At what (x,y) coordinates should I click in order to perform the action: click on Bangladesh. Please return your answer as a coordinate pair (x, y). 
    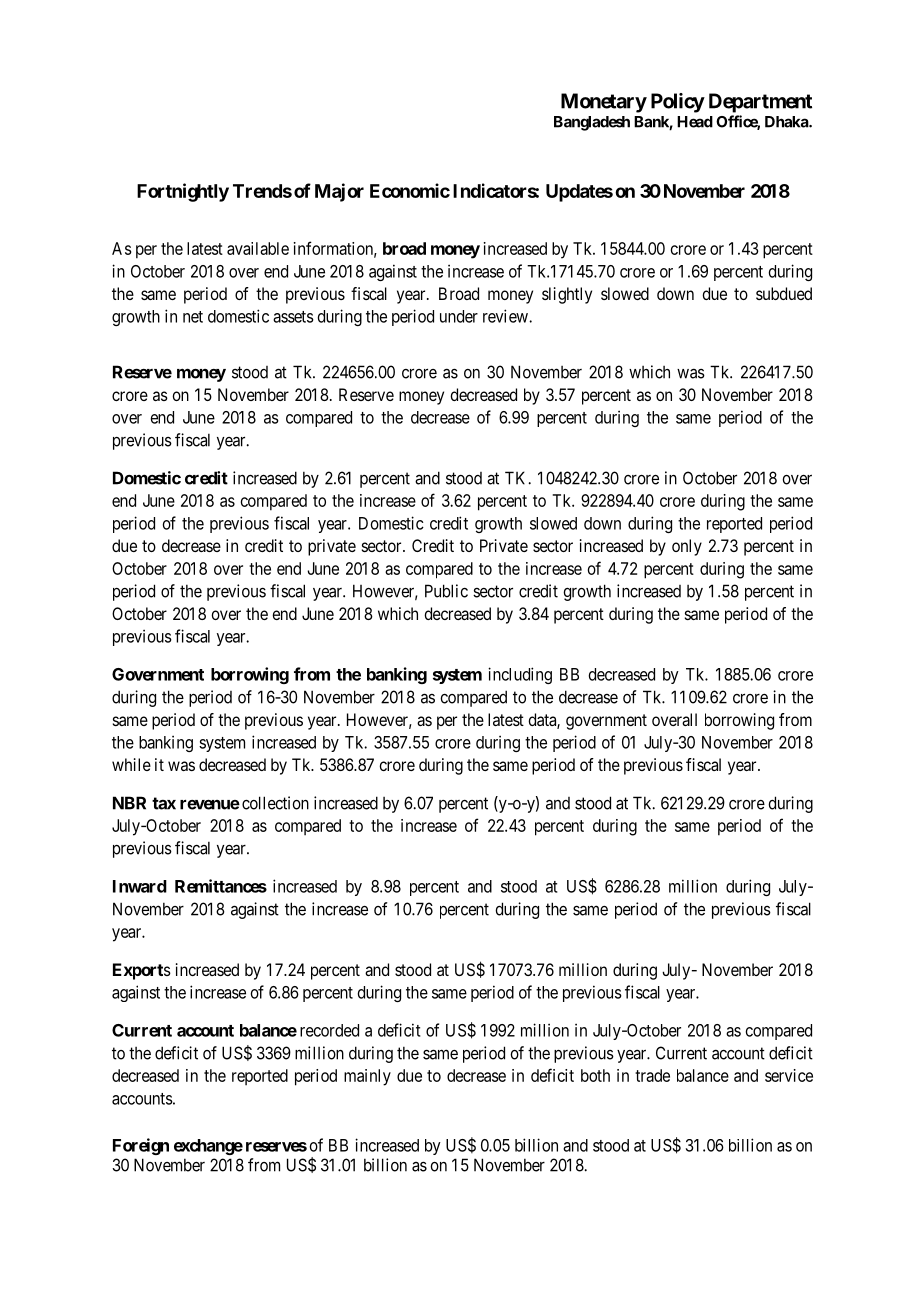
    Looking at the image, I should click on (592, 123).
